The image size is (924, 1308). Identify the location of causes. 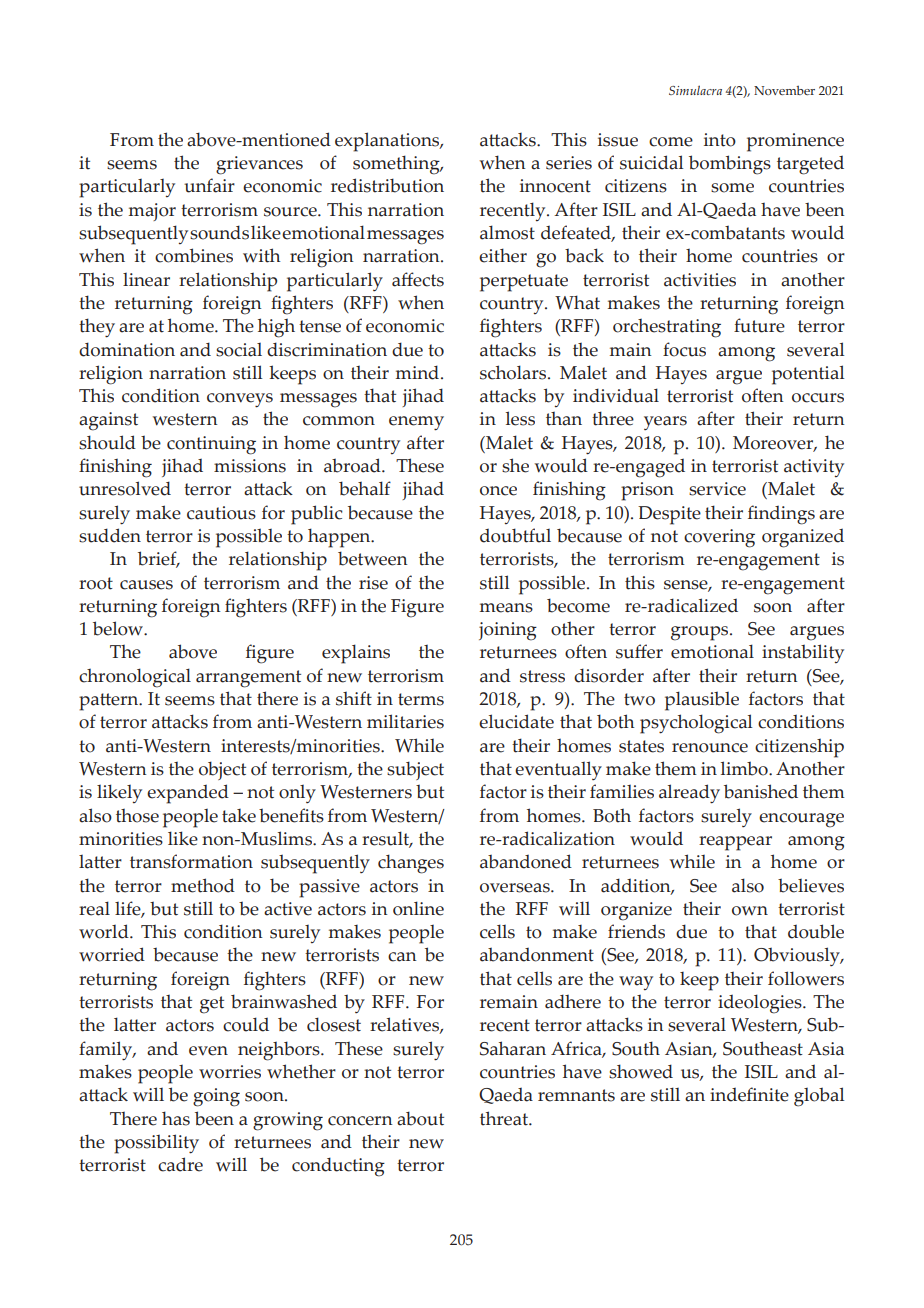
(146, 585).
